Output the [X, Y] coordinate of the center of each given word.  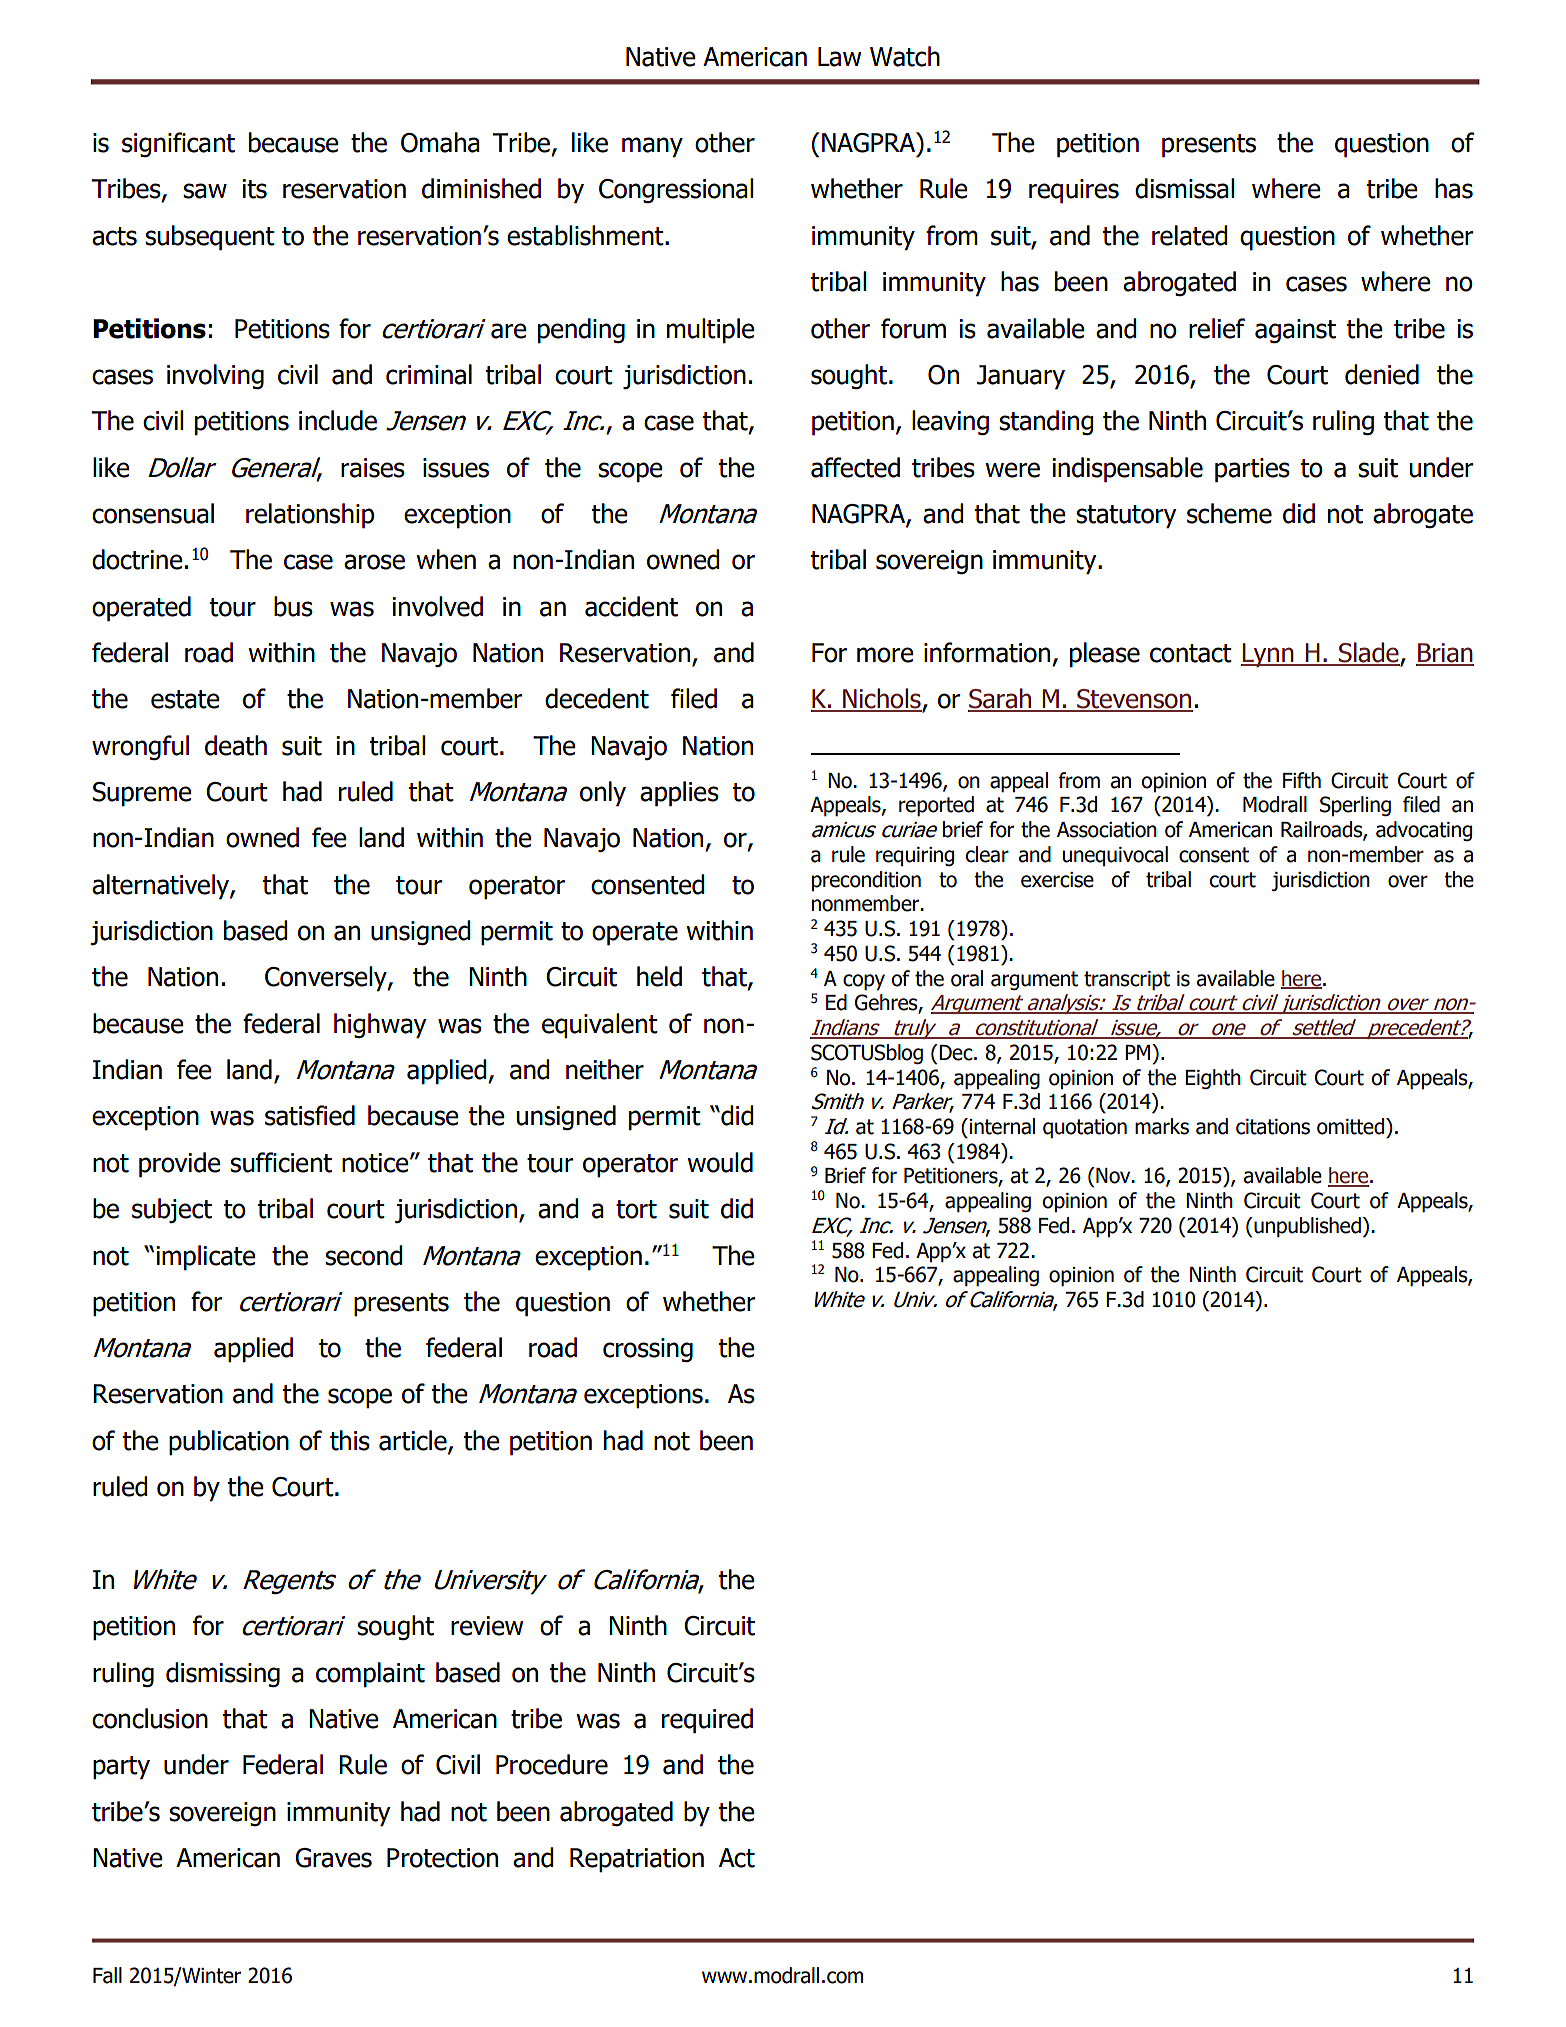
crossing [648, 1350]
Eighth [1213, 1079]
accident [631, 606]
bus [293, 606]
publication [229, 1443]
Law [840, 57]
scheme [1229, 513]
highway [380, 1026]
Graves [333, 1858]
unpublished [1306, 1227]
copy [864, 982]
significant [178, 144]
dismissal [1185, 188]
